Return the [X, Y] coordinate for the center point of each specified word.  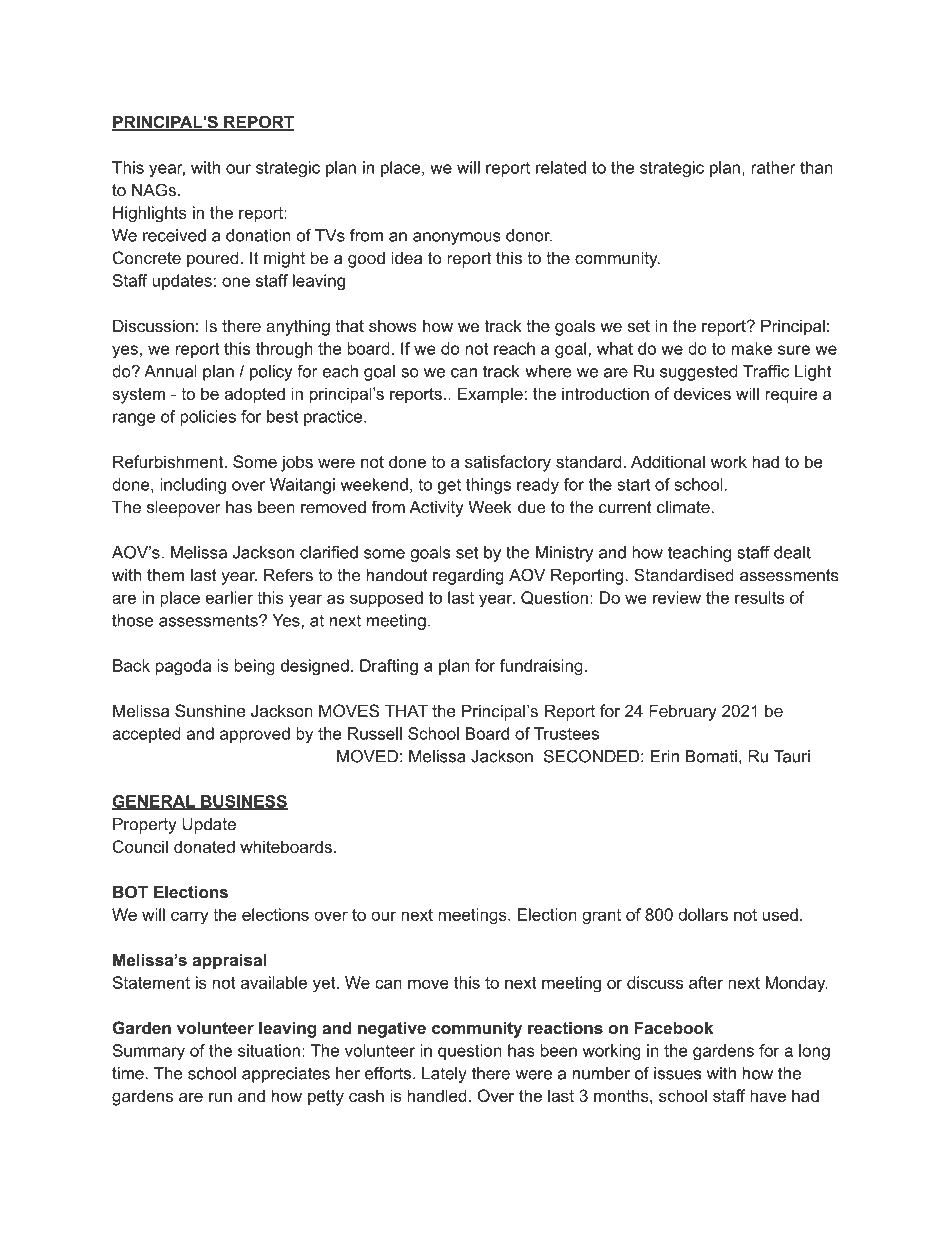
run [220, 1097]
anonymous [457, 238]
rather [773, 167]
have [768, 1095]
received [174, 235]
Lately [444, 1075]
